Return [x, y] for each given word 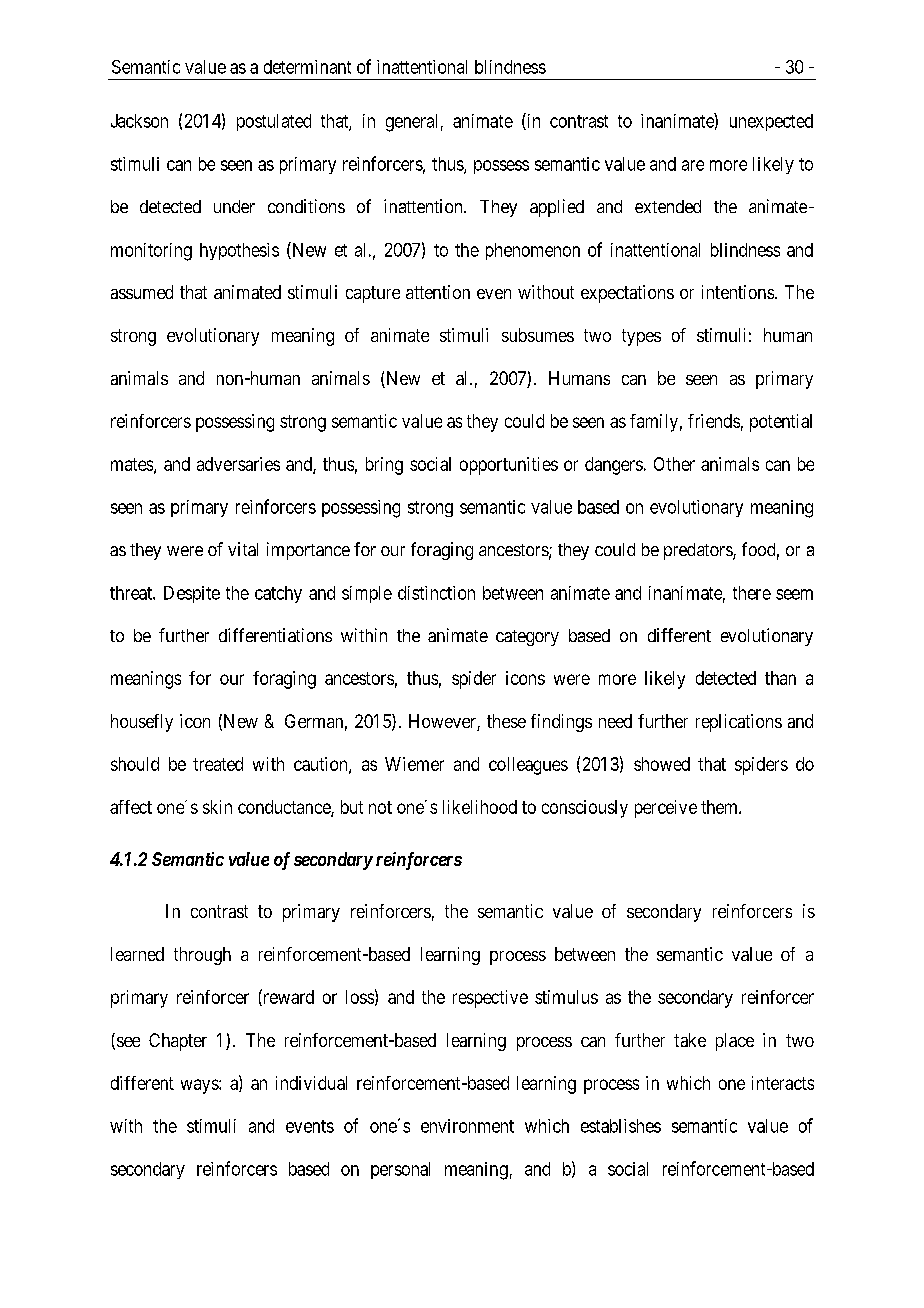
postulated [274, 122]
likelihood [480, 807]
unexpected [771, 122]
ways [200, 1086]
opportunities [509, 466]
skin [217, 807]
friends [714, 421]
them [720, 807]
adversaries [238, 464]
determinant [307, 67]
